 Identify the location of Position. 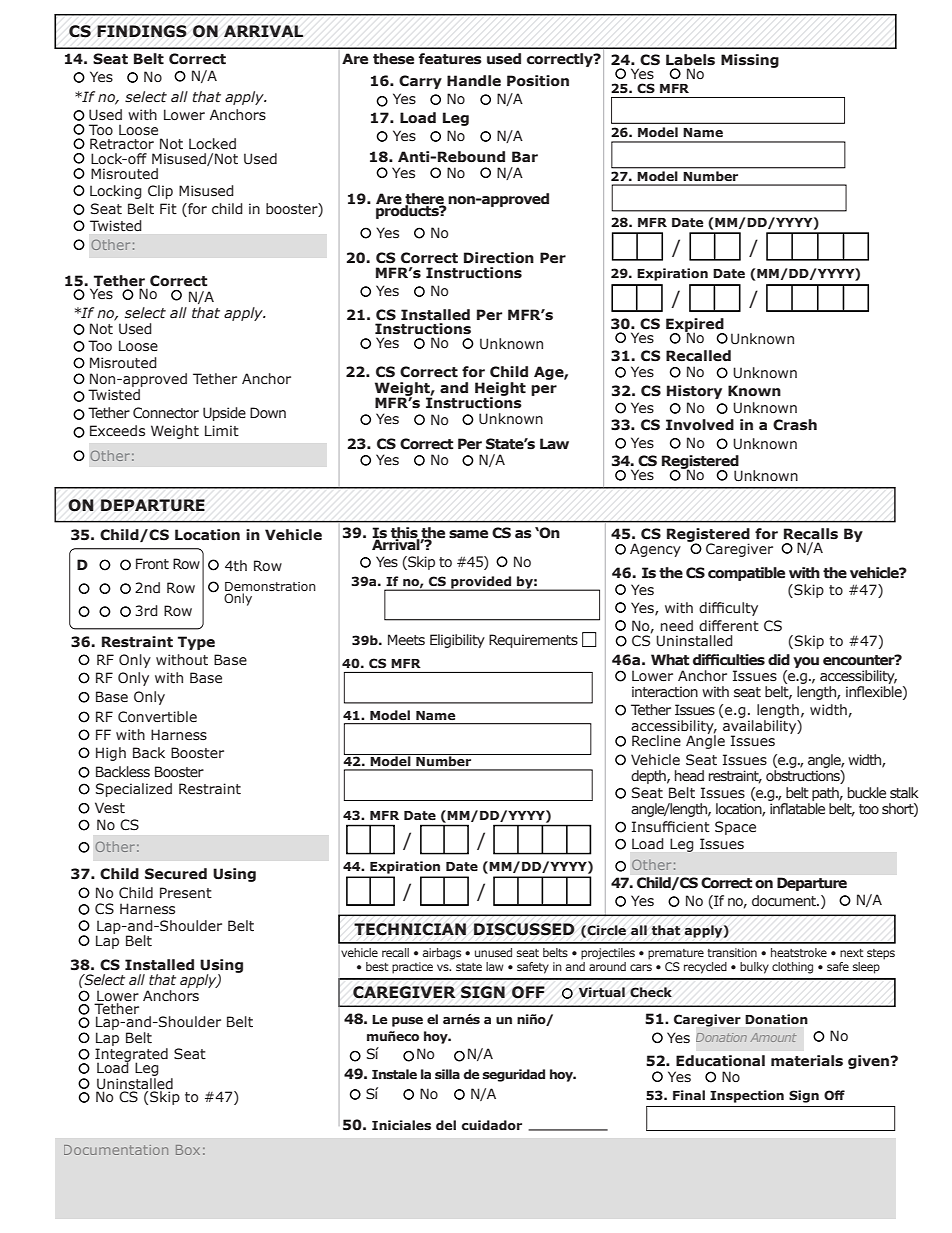
(538, 81).
